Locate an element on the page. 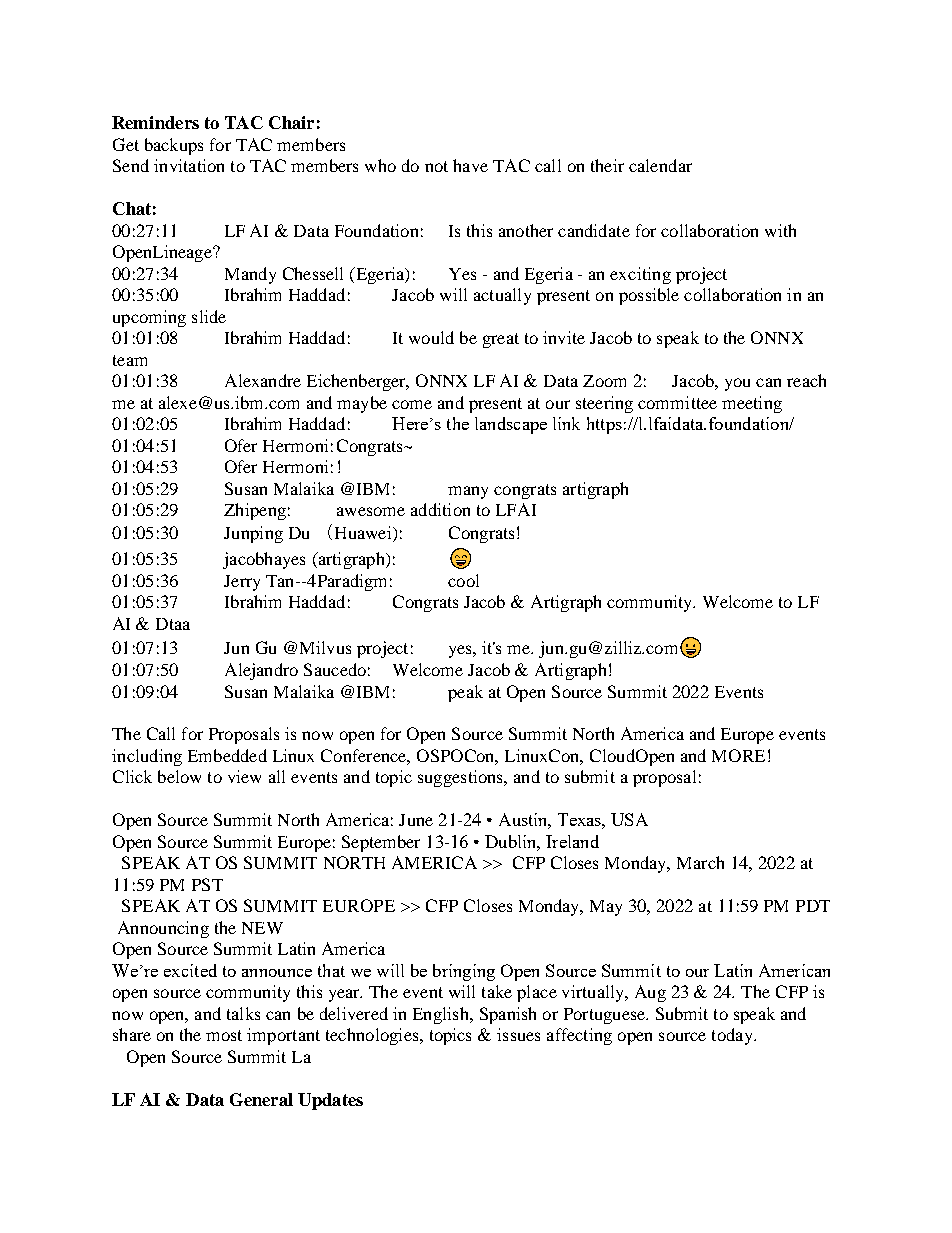 The image size is (952, 1233). issues is located at coordinates (518, 1034).
